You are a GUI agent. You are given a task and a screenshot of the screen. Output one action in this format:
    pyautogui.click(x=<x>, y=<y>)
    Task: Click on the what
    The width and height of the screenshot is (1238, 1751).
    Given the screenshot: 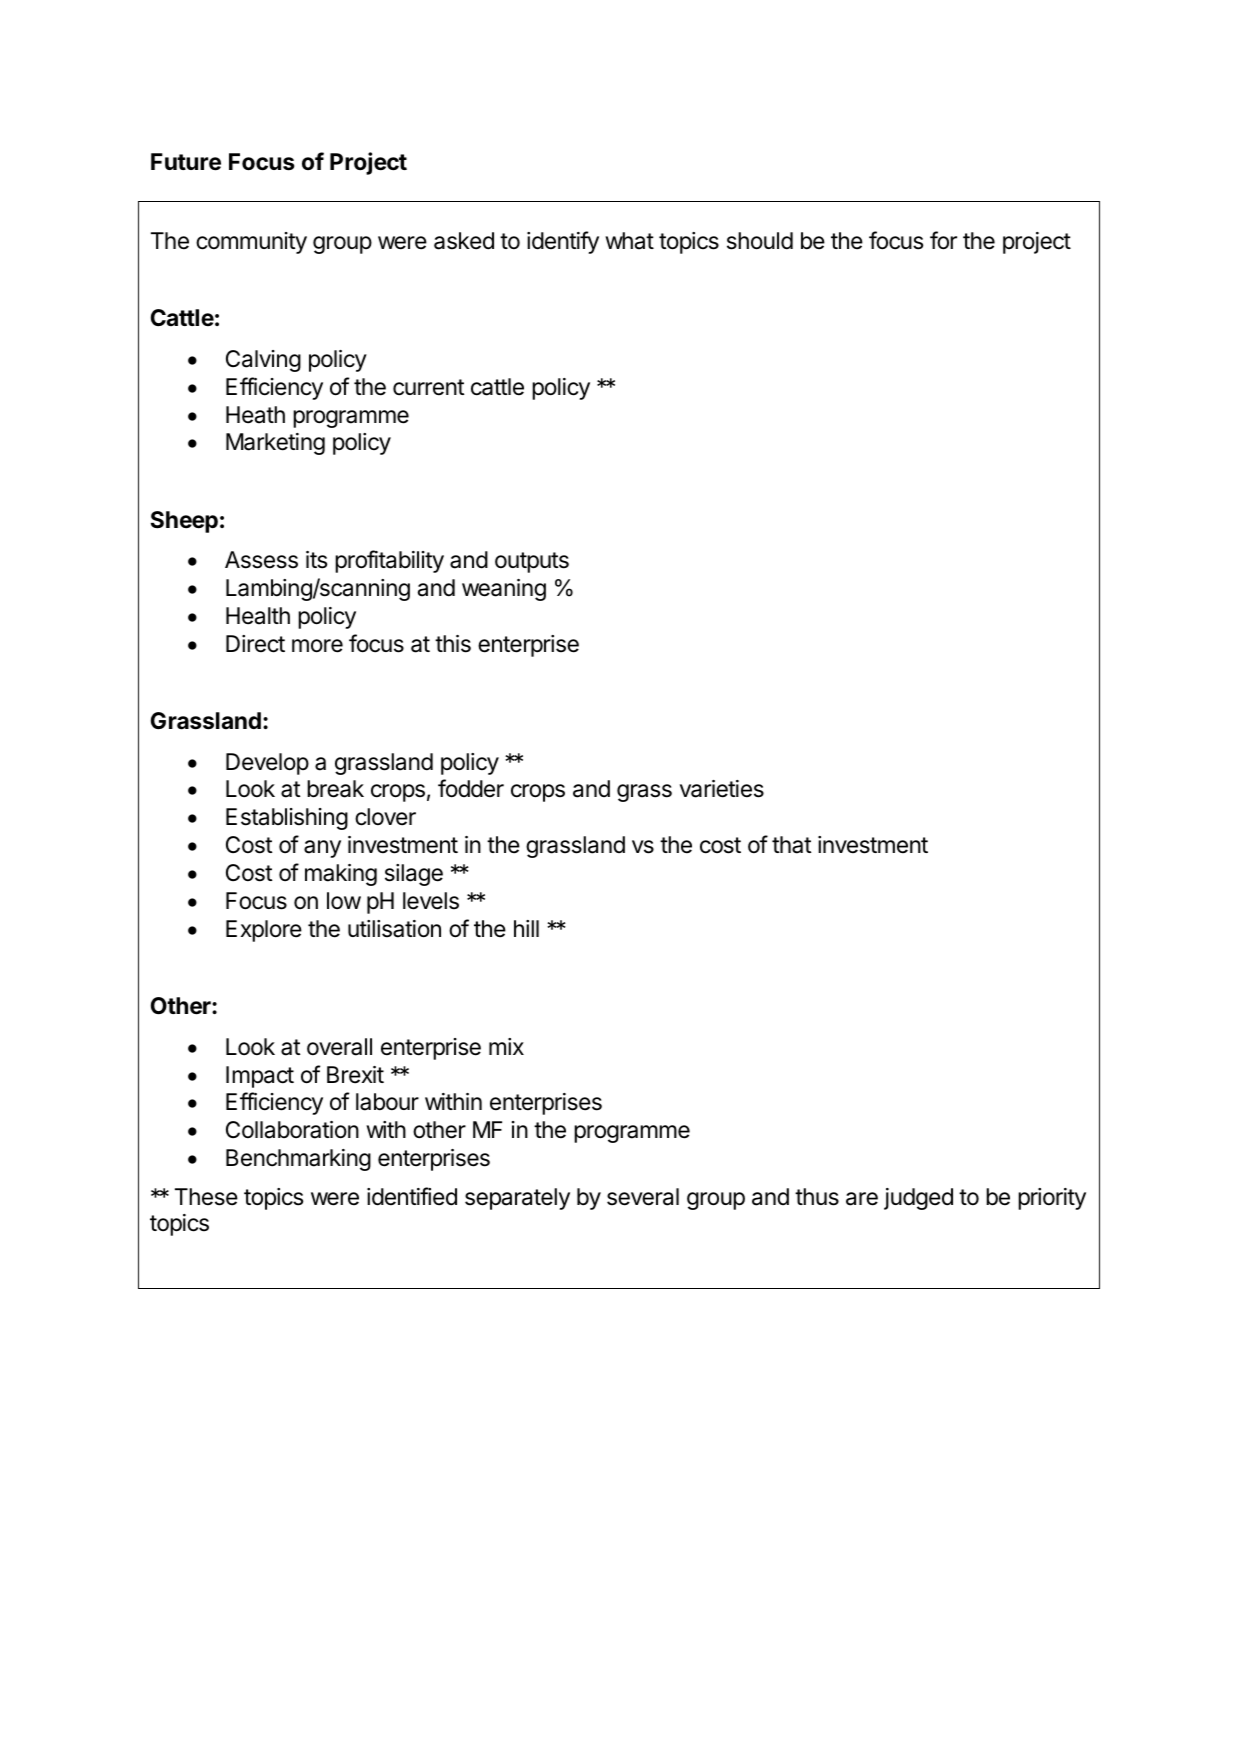 What is the action you would take?
    pyautogui.click(x=629, y=241)
